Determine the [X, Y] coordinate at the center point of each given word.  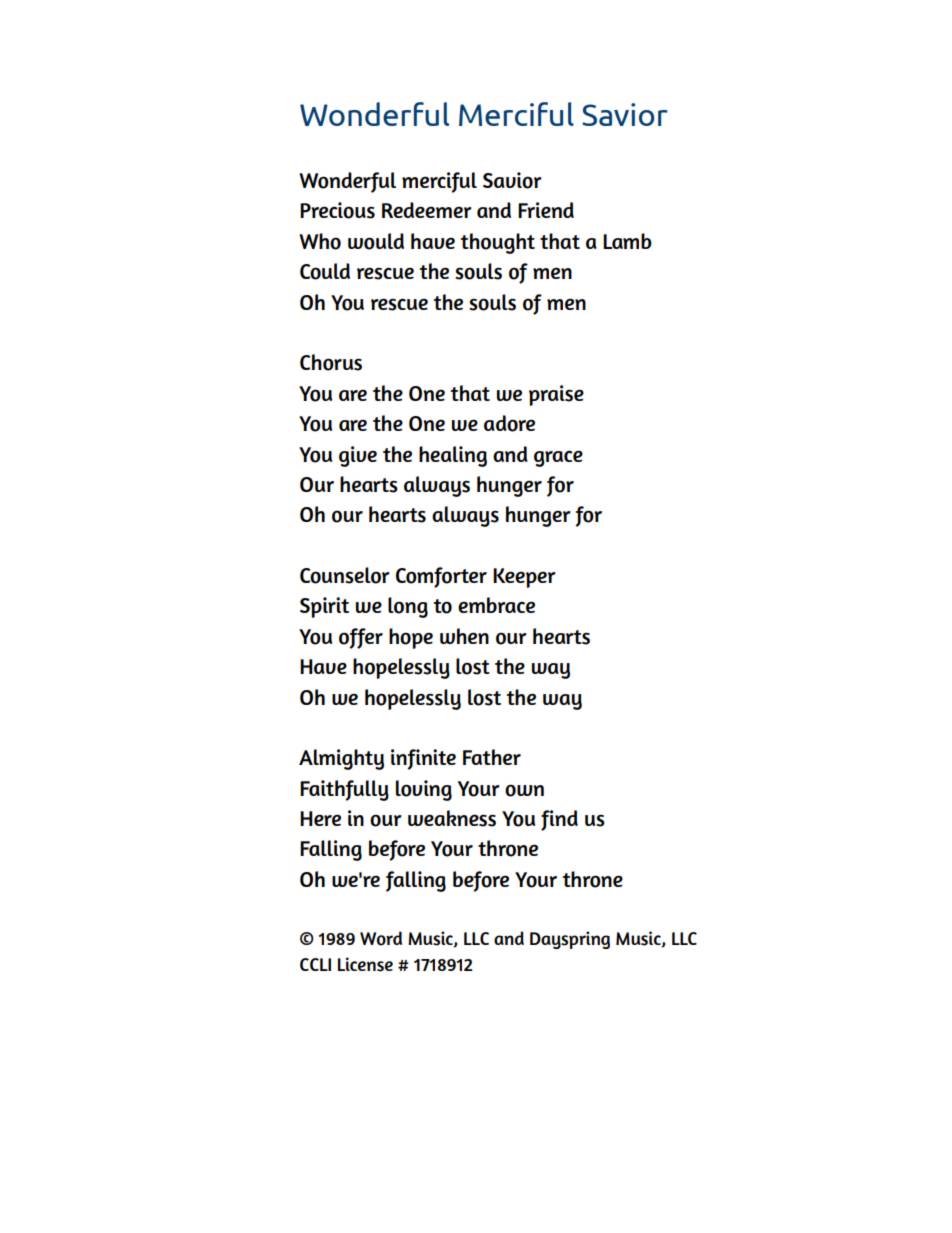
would [376, 241]
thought [497, 243]
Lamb [627, 241]
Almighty [341, 759]
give [358, 456]
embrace [496, 605]
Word [381, 938]
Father [492, 757]
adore [509, 423]
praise [556, 395]
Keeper [524, 578]
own [524, 790]
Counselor [345, 575]
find [559, 820]
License [365, 964]
